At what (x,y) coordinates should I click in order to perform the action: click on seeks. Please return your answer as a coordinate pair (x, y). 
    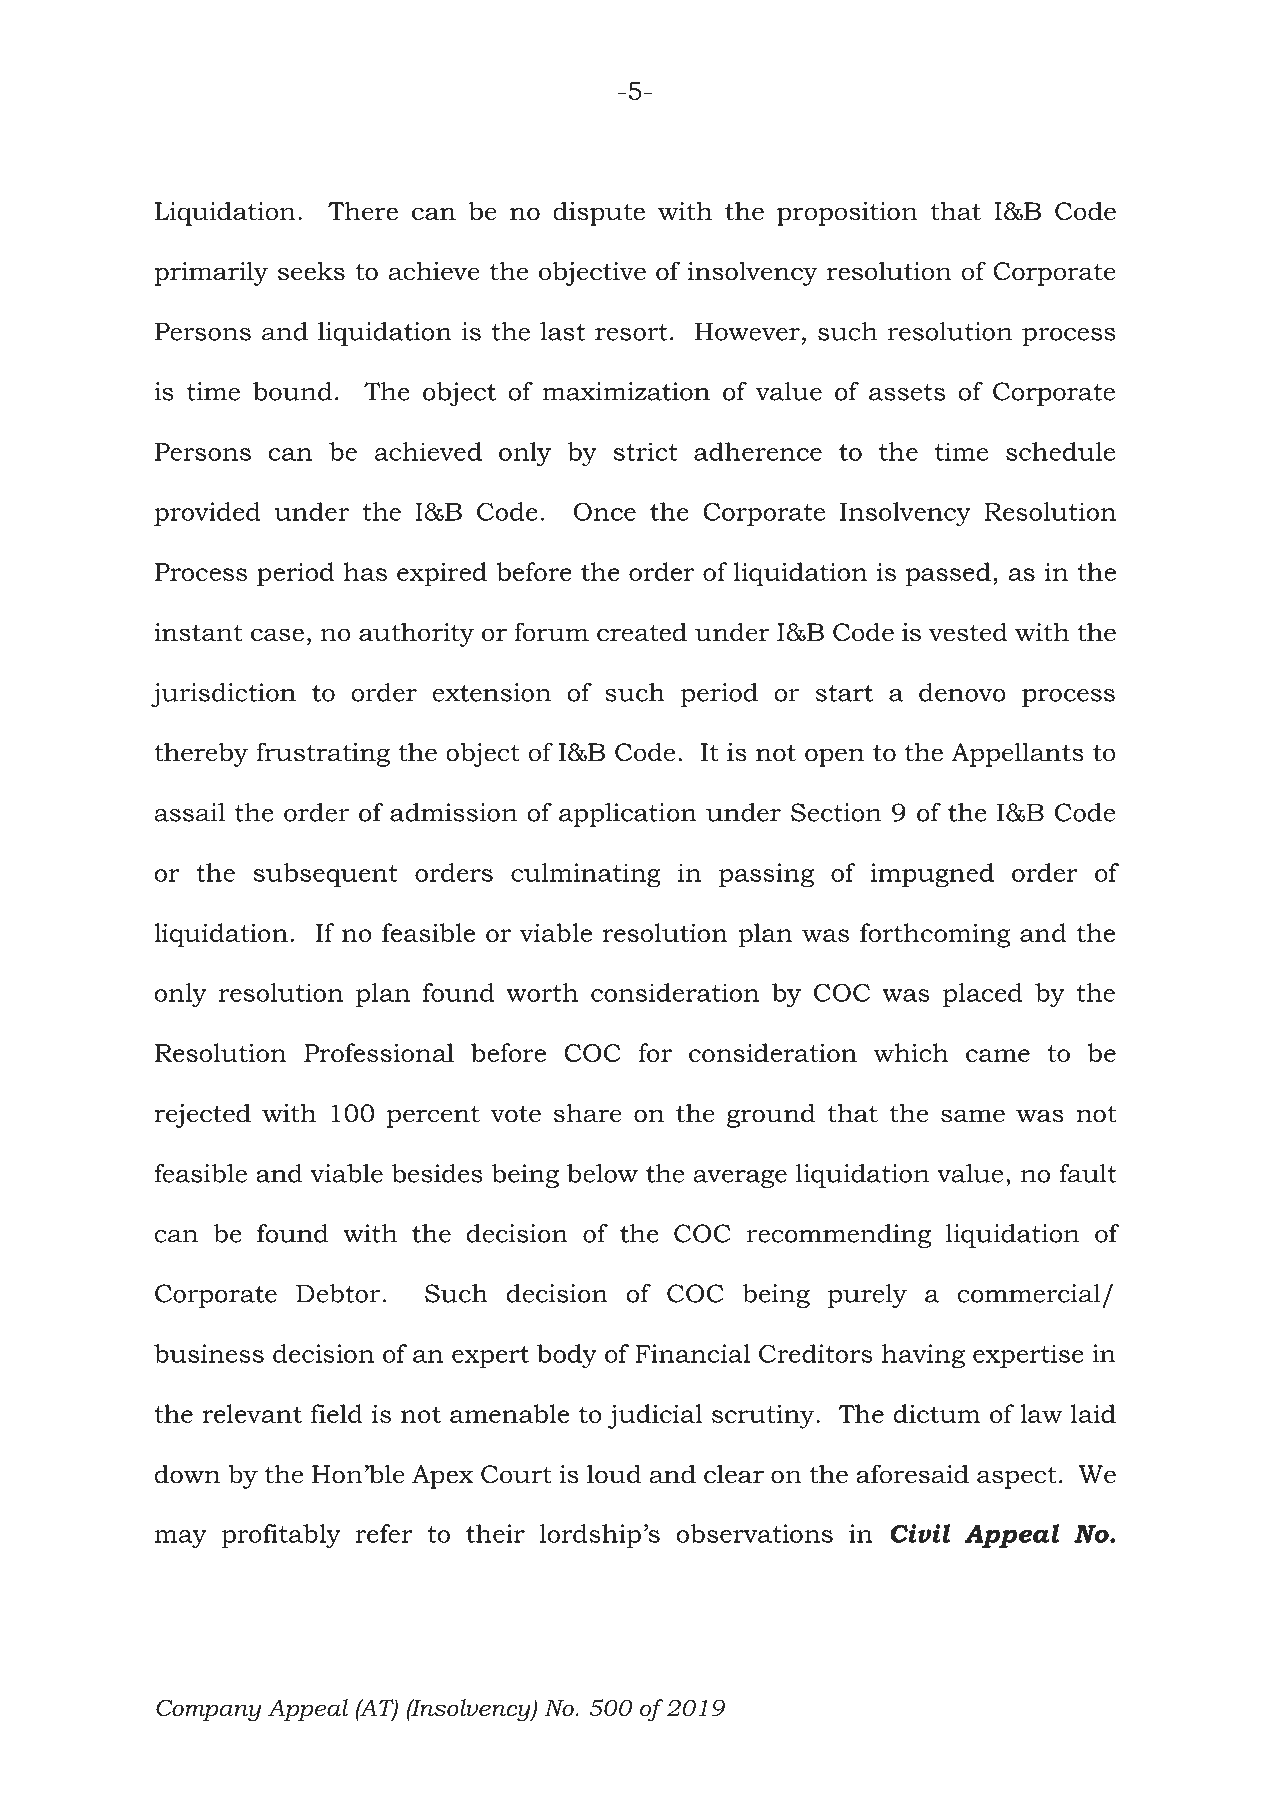
    Looking at the image, I should click on (311, 271).
